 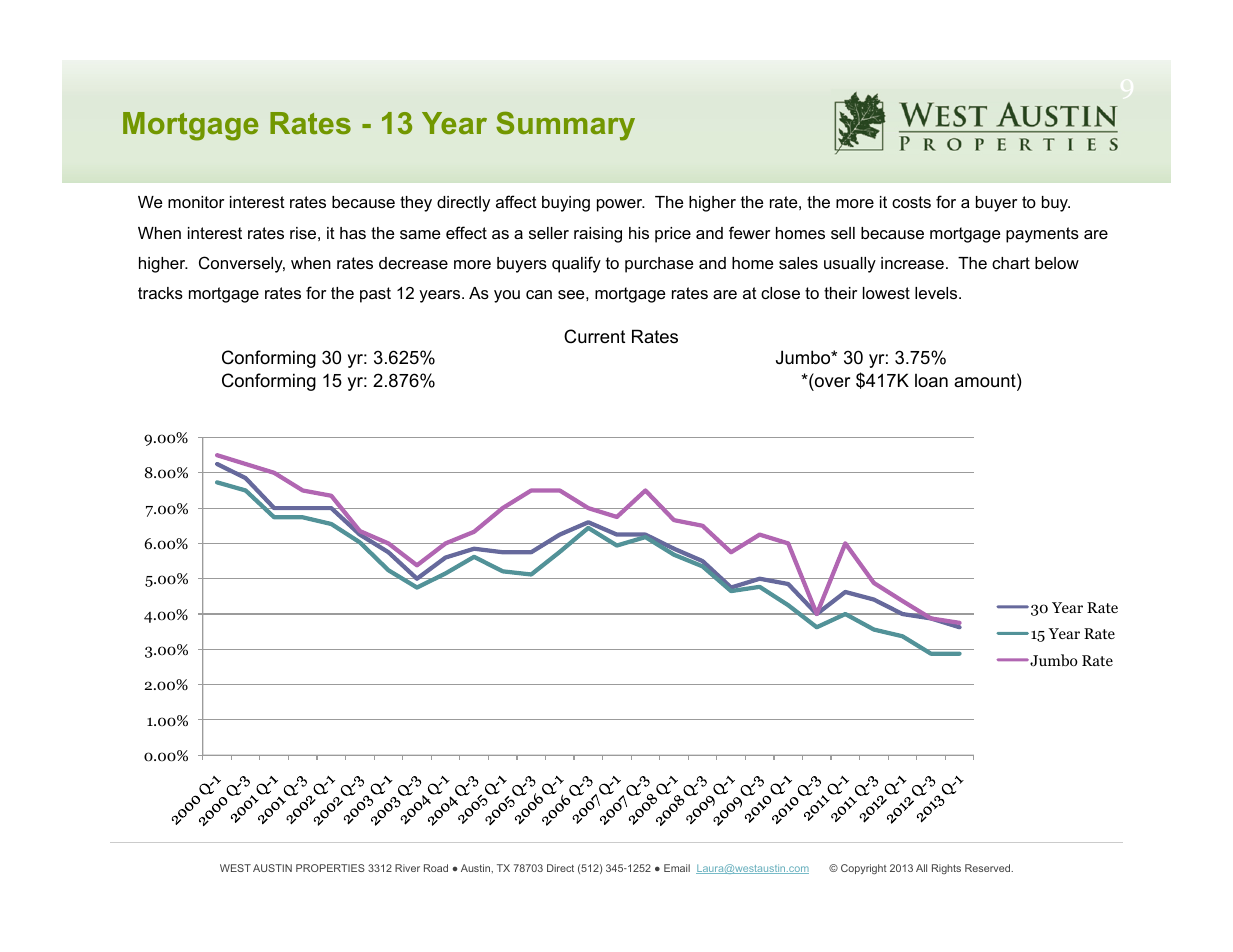 What do you see at coordinates (677, 868) in the screenshot?
I see `Email` at bounding box center [677, 868].
